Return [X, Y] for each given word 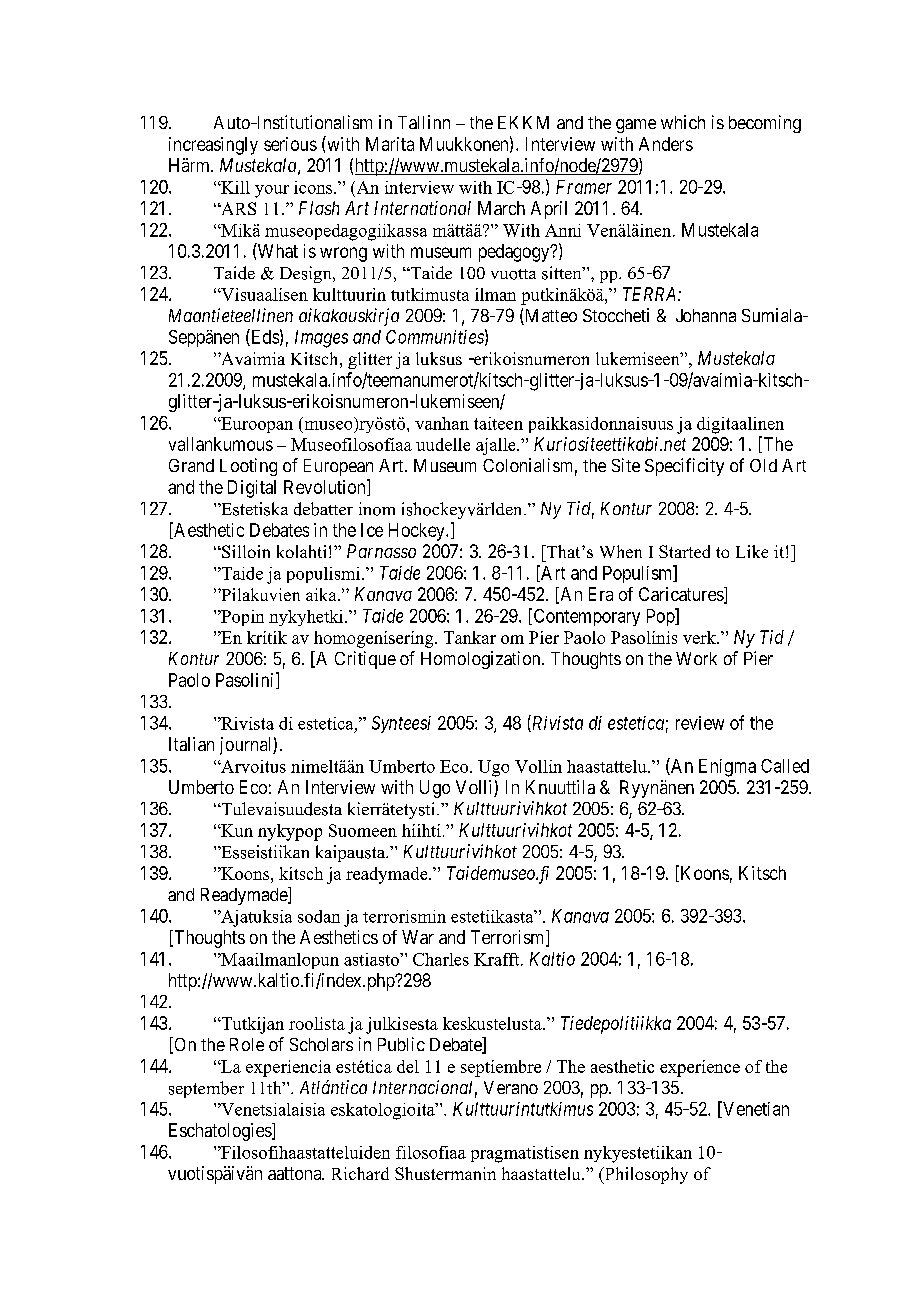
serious [290, 144]
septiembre [501, 1068]
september [206, 1089]
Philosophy [645, 1175]
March [501, 208]
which [683, 122]
